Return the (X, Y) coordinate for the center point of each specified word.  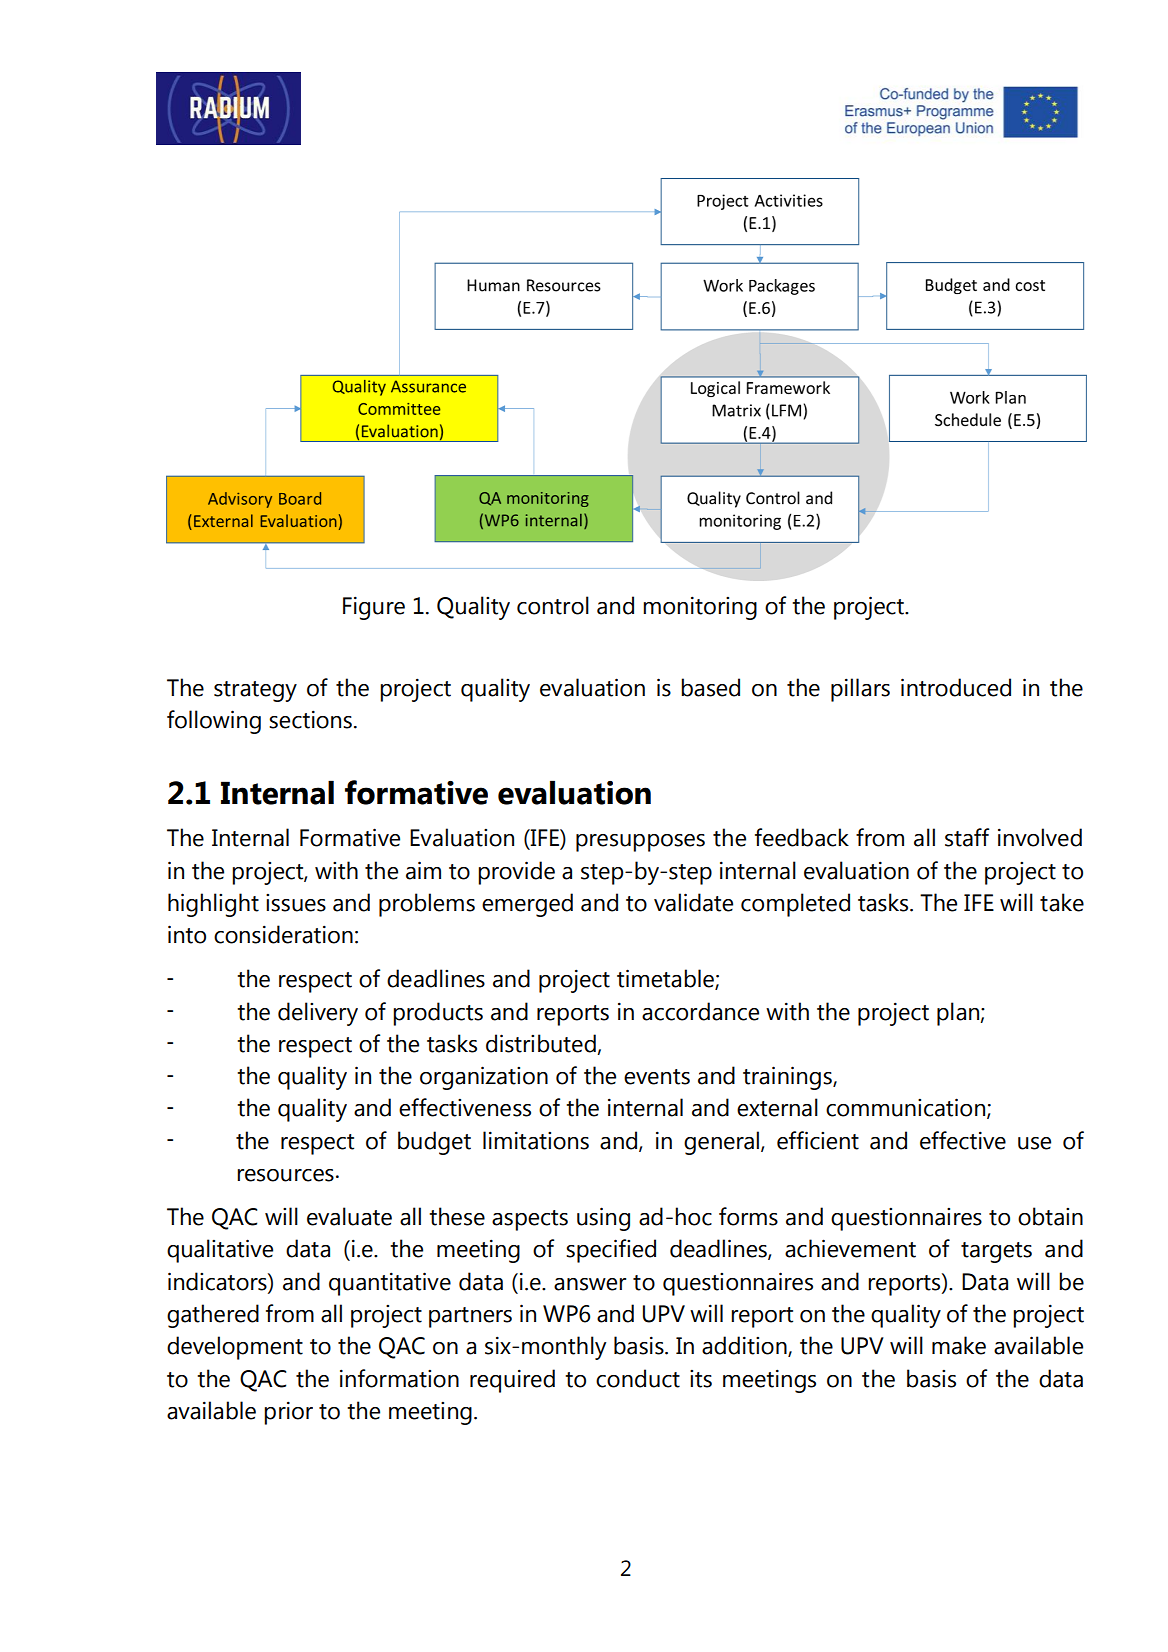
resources (285, 1175)
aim (423, 870)
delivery (318, 1014)
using (603, 1219)
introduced (956, 687)
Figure (374, 608)
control (553, 605)
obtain (1050, 1216)
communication (907, 1108)
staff (967, 837)
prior (288, 1413)
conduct (638, 1378)
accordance (700, 1011)
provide (516, 873)
